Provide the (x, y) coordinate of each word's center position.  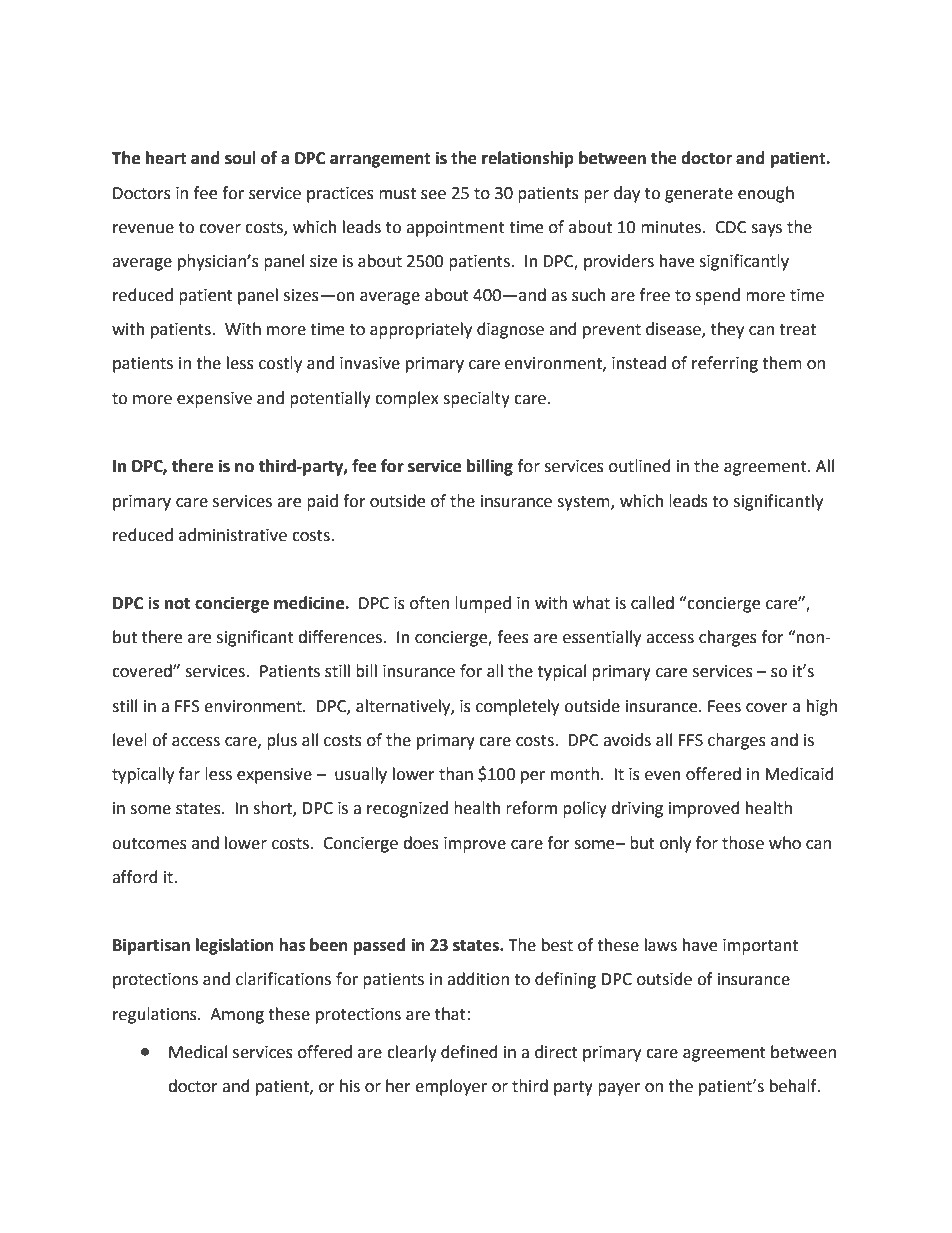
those (743, 843)
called (652, 603)
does (421, 843)
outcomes (149, 844)
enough (766, 194)
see (433, 195)
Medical (198, 1052)
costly (280, 364)
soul (240, 158)
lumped (483, 604)
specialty (476, 399)
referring (725, 364)
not (177, 604)
